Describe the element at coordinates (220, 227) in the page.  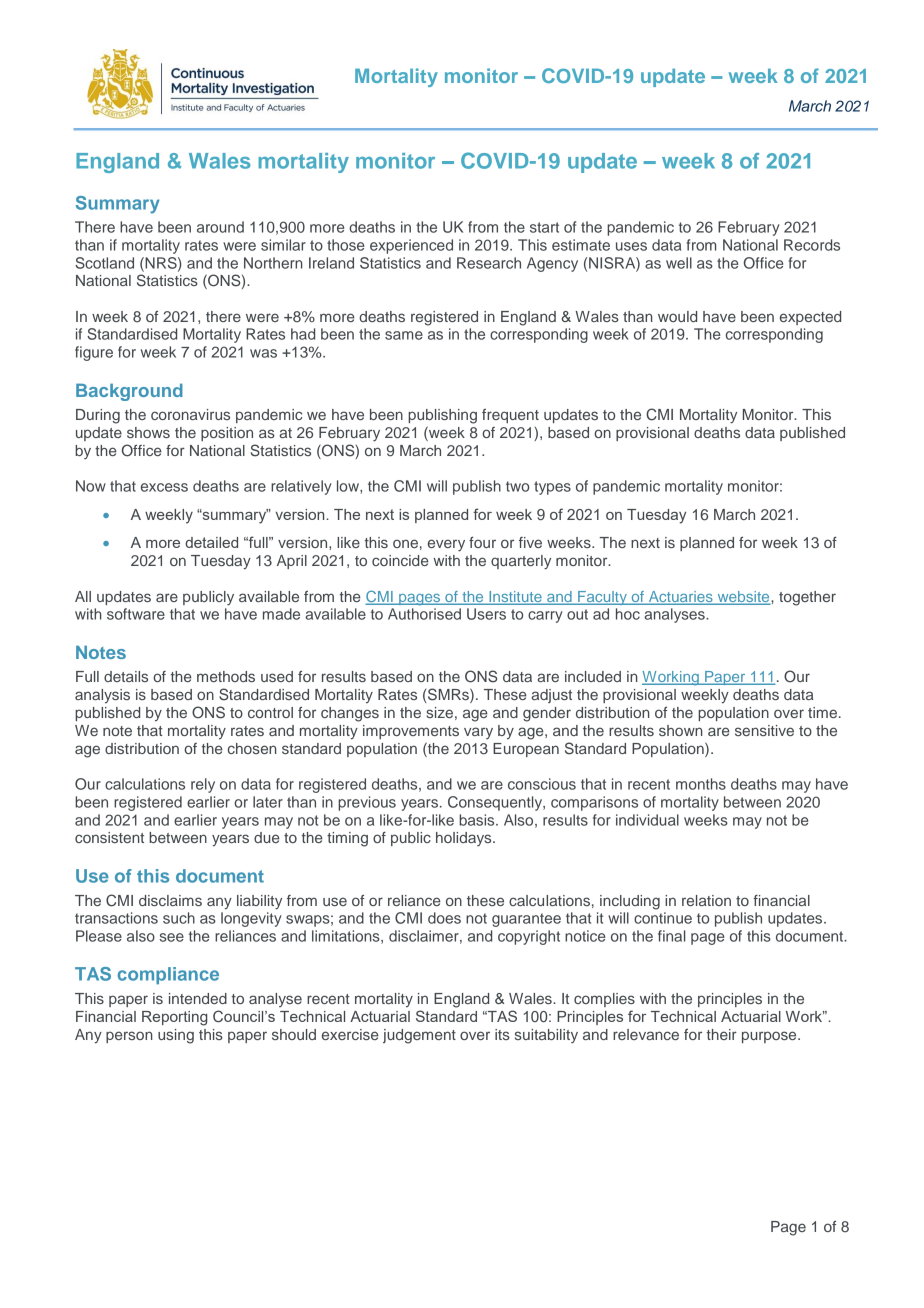
I see `around` at that location.
